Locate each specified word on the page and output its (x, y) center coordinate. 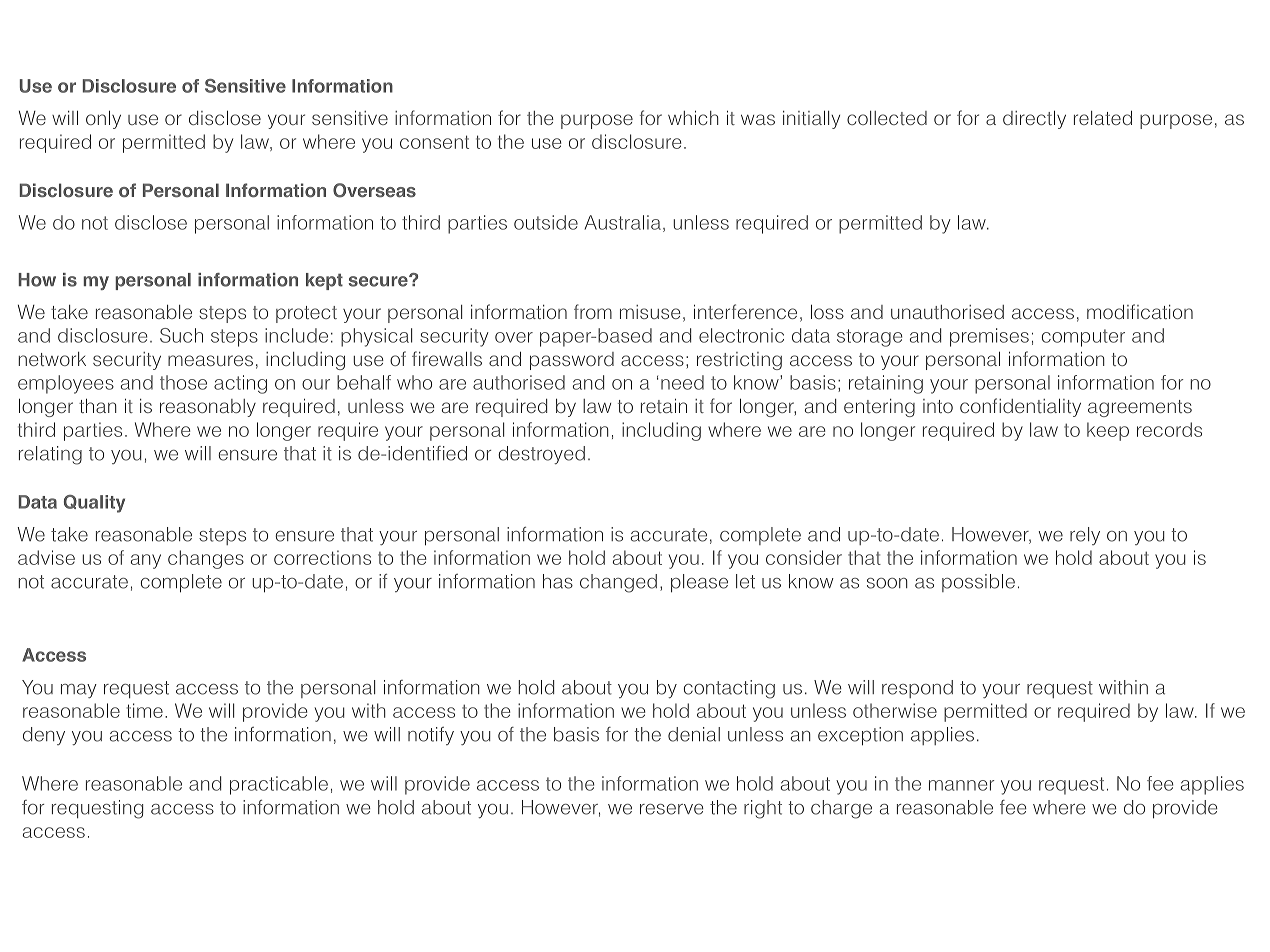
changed (618, 583)
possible (978, 583)
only (103, 120)
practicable (279, 785)
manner (962, 785)
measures (210, 360)
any (146, 561)
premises (989, 337)
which (693, 118)
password (572, 361)
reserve (672, 809)
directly (1034, 120)
